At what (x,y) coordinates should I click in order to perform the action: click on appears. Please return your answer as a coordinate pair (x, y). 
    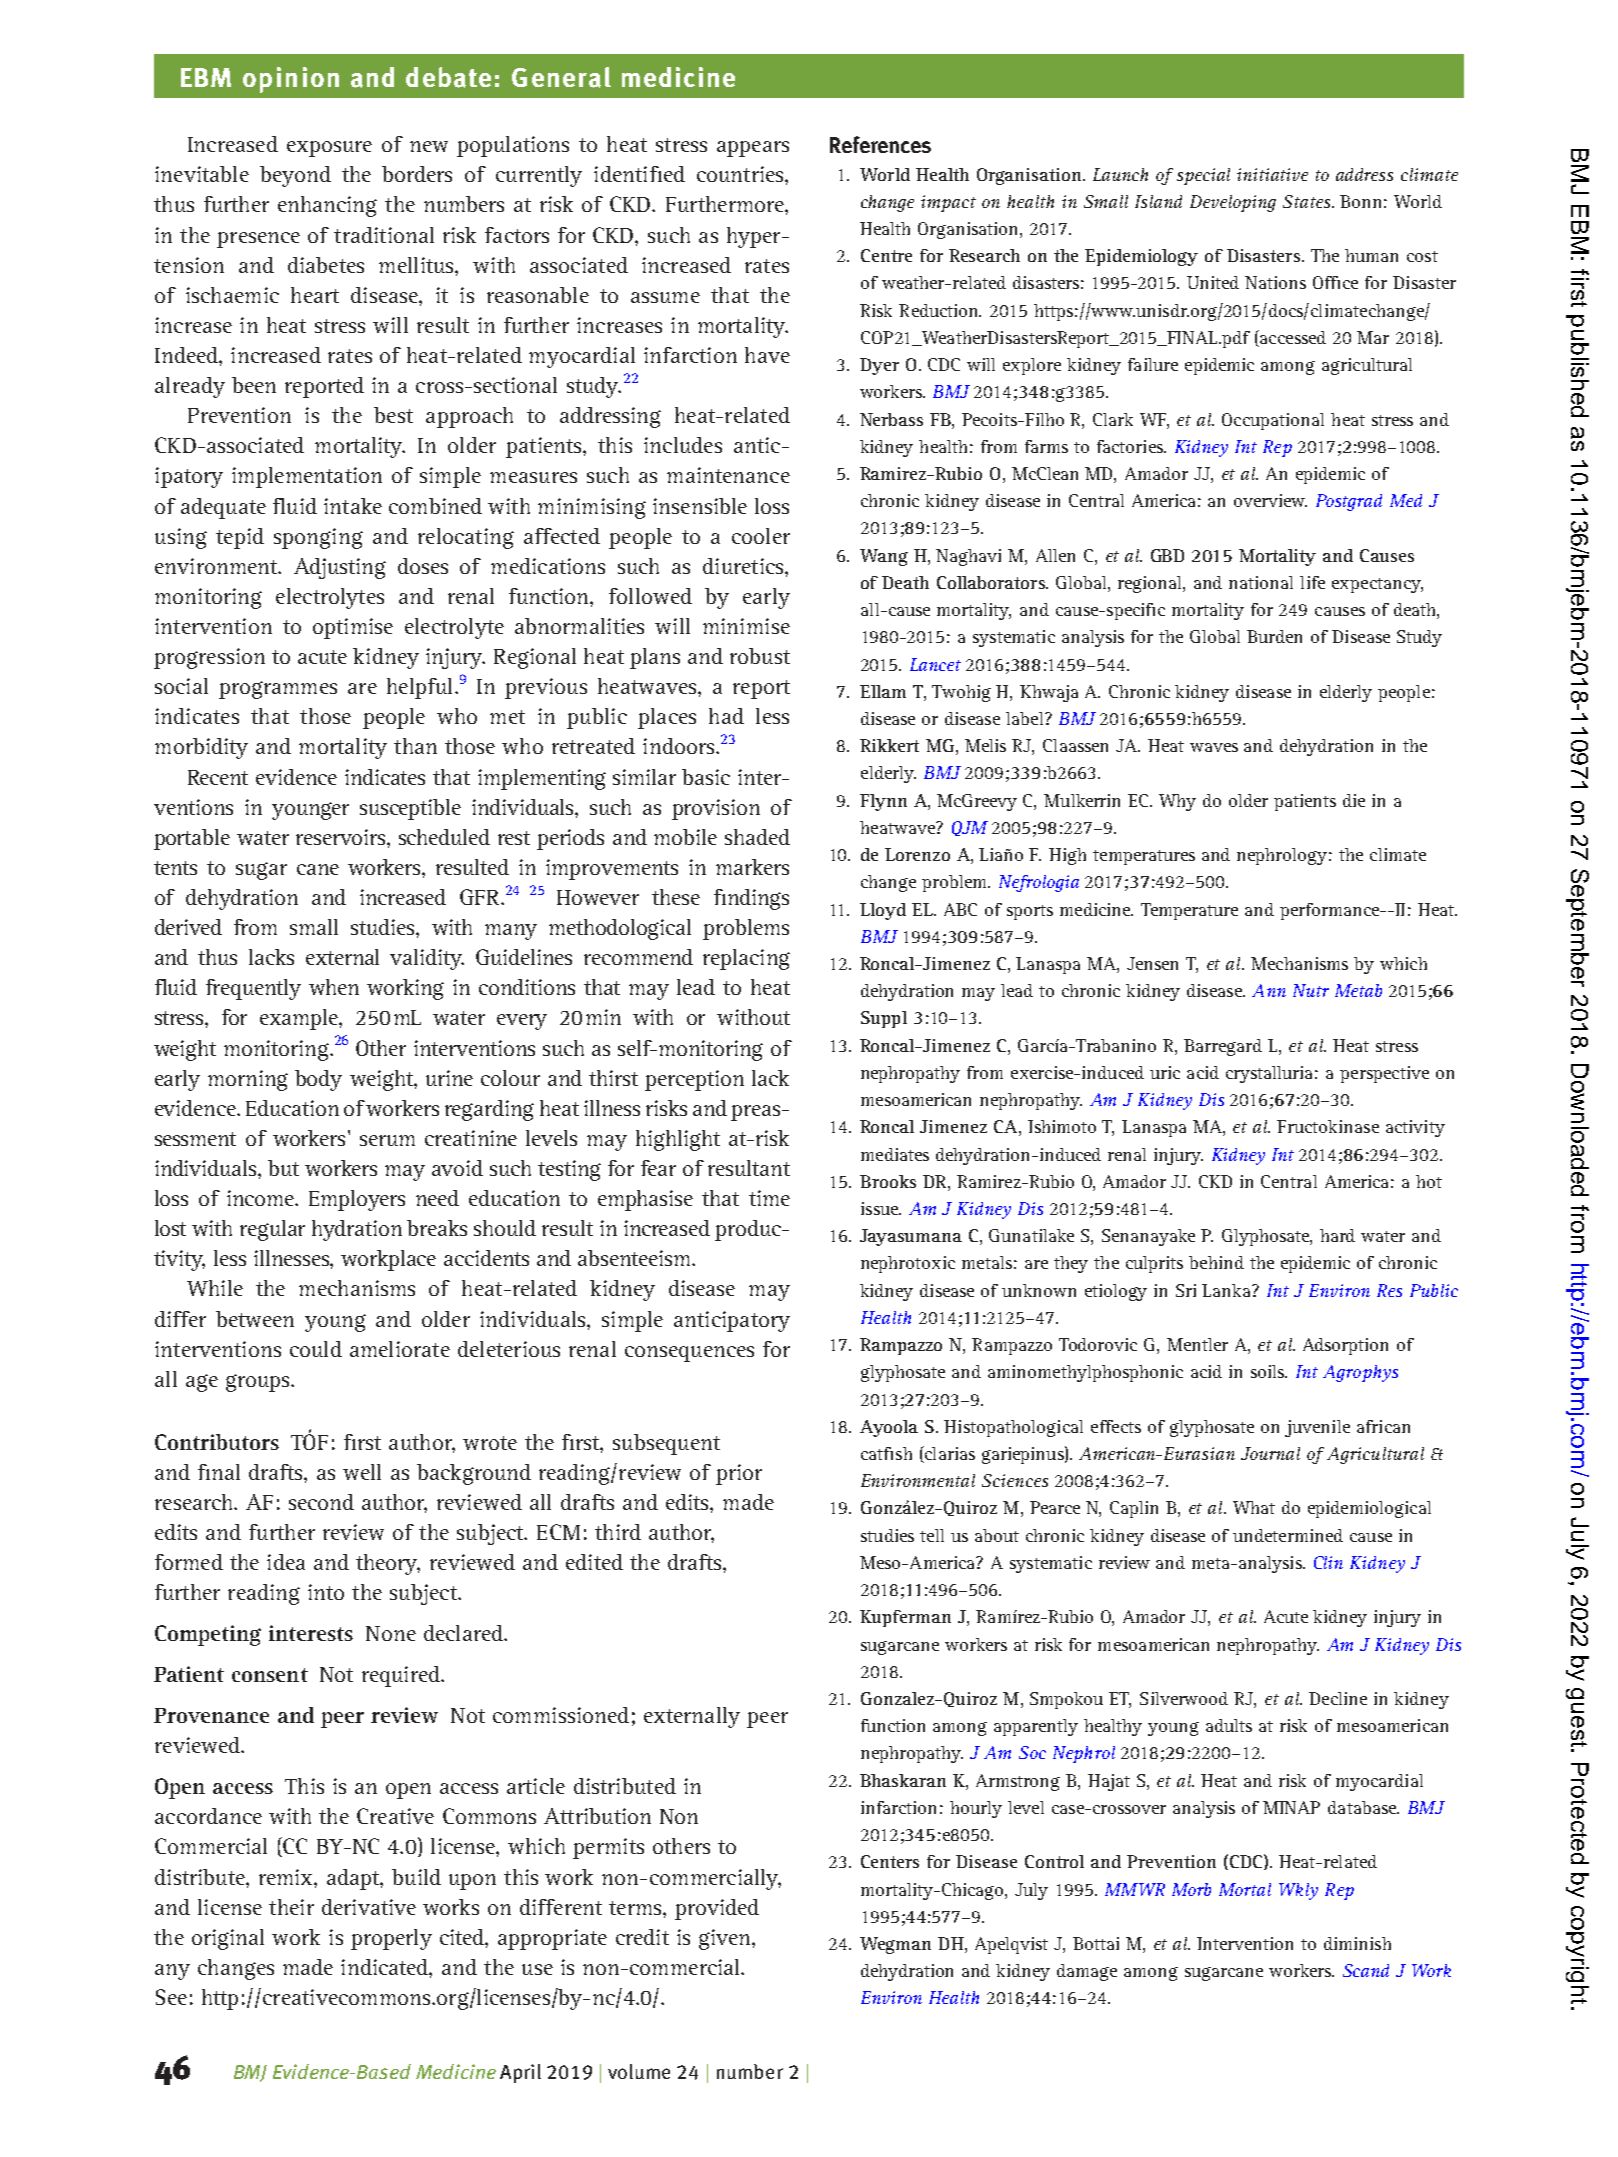
    Looking at the image, I should click on (753, 149).
